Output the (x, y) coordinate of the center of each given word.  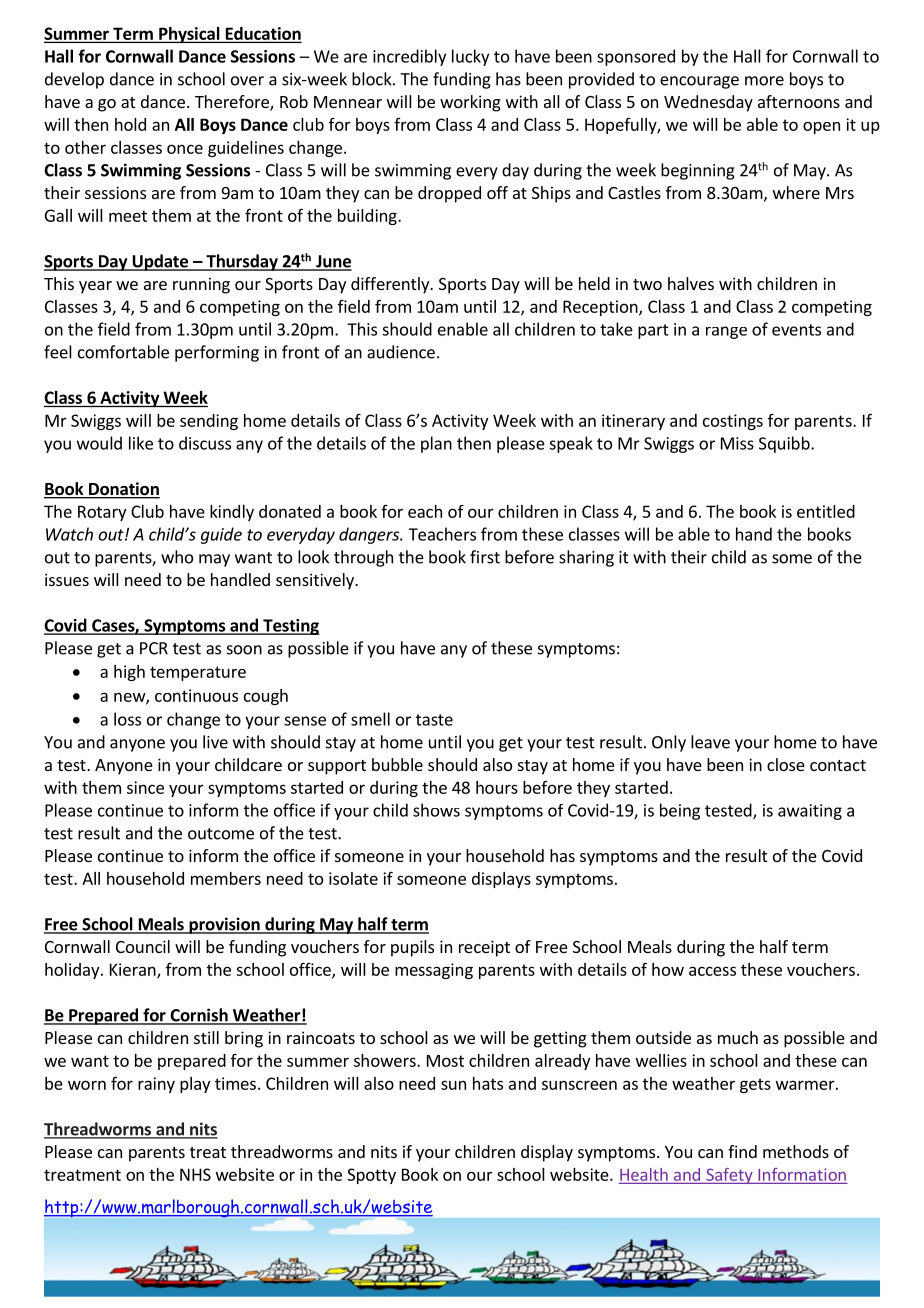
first (485, 557)
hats (488, 1083)
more (764, 81)
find (742, 1151)
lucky (470, 57)
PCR (154, 648)
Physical (189, 35)
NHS (195, 1174)
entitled (826, 511)
